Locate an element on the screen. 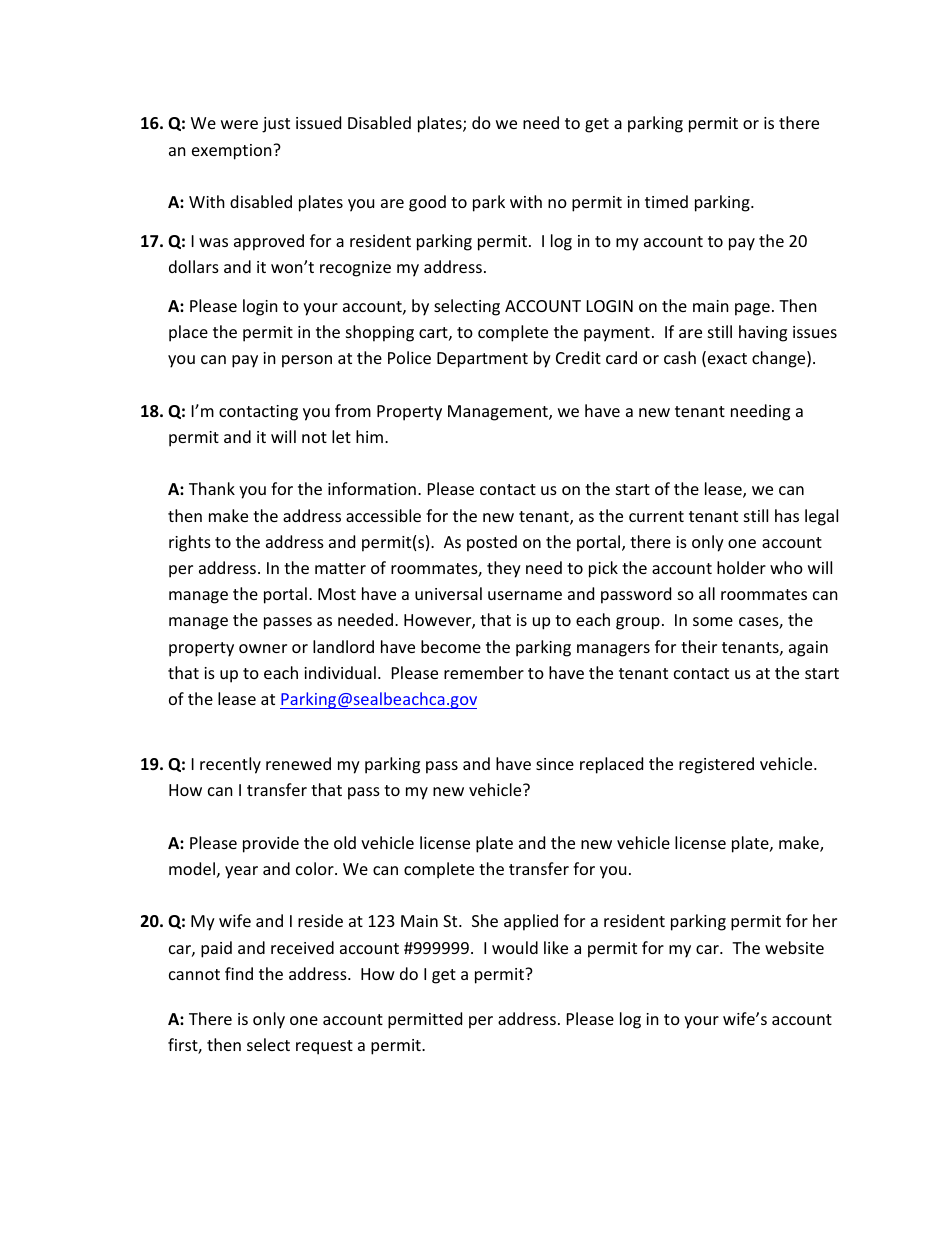  renewed is located at coordinates (298, 763).
